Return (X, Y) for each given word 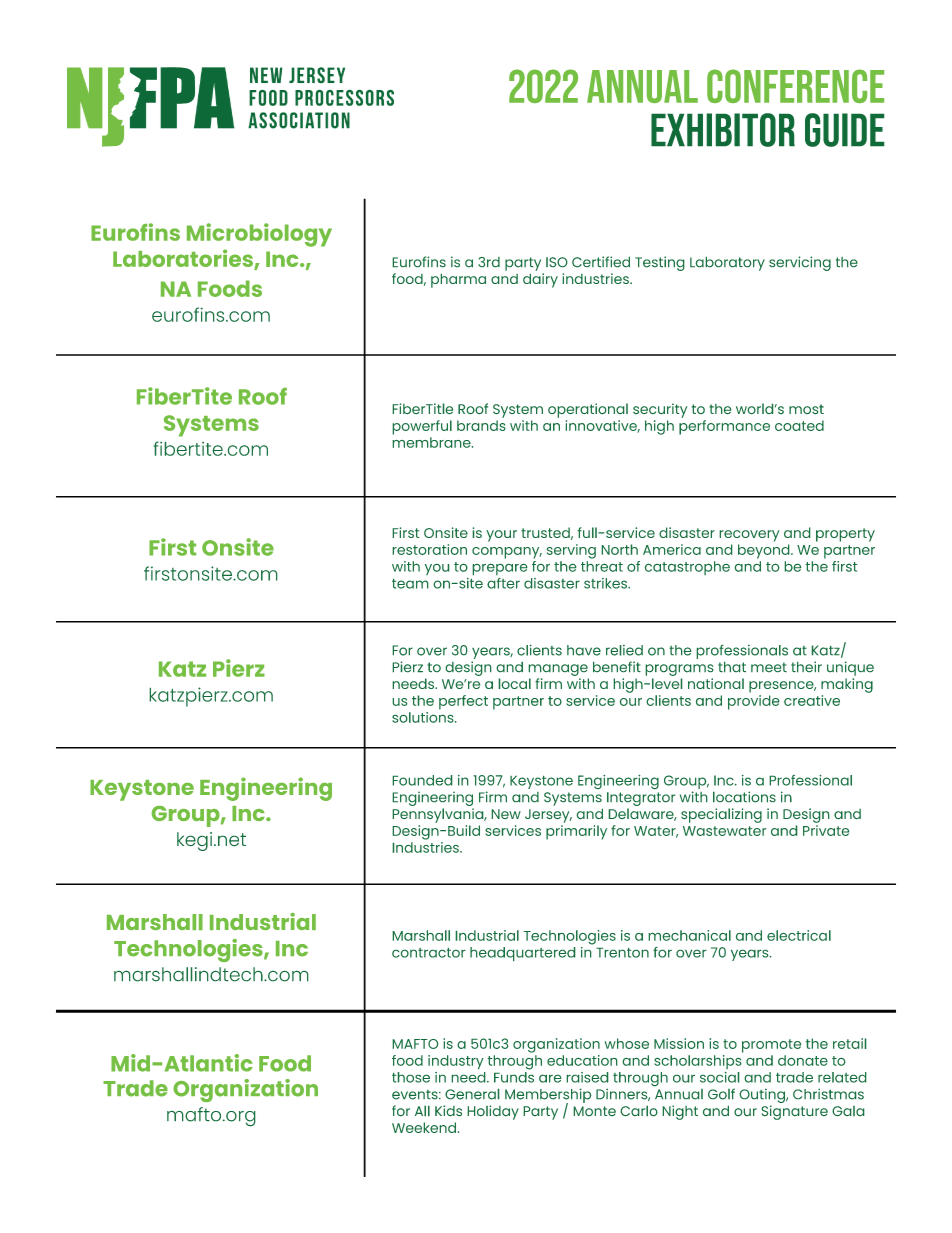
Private (826, 830)
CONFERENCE (795, 86)
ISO (557, 262)
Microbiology (259, 235)
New (506, 814)
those (411, 1077)
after (503, 583)
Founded (422, 780)
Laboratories (184, 259)
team (410, 583)
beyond (765, 551)
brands (481, 425)
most (806, 409)
